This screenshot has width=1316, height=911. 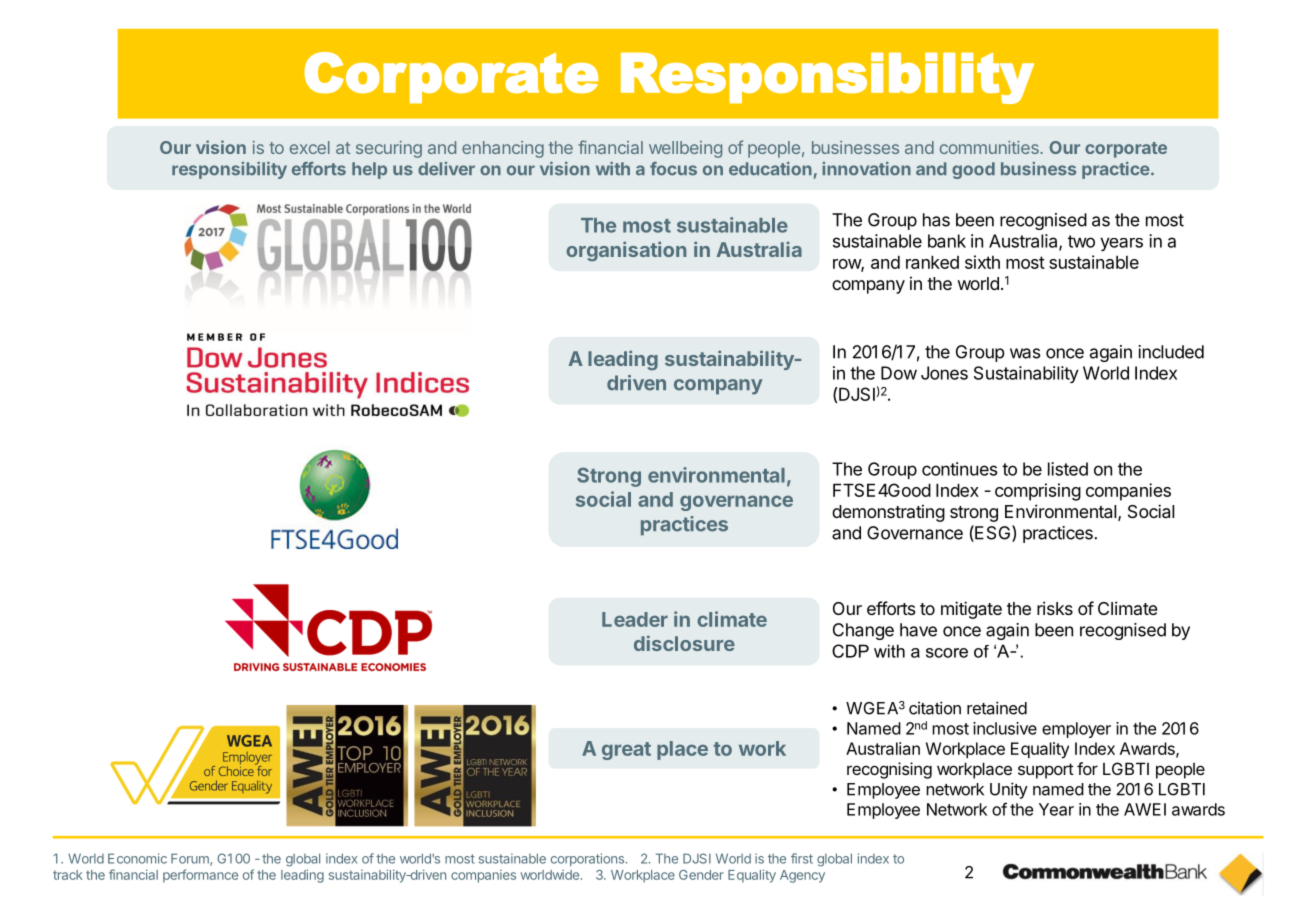 I want to click on Leader, so click(x=635, y=619).
